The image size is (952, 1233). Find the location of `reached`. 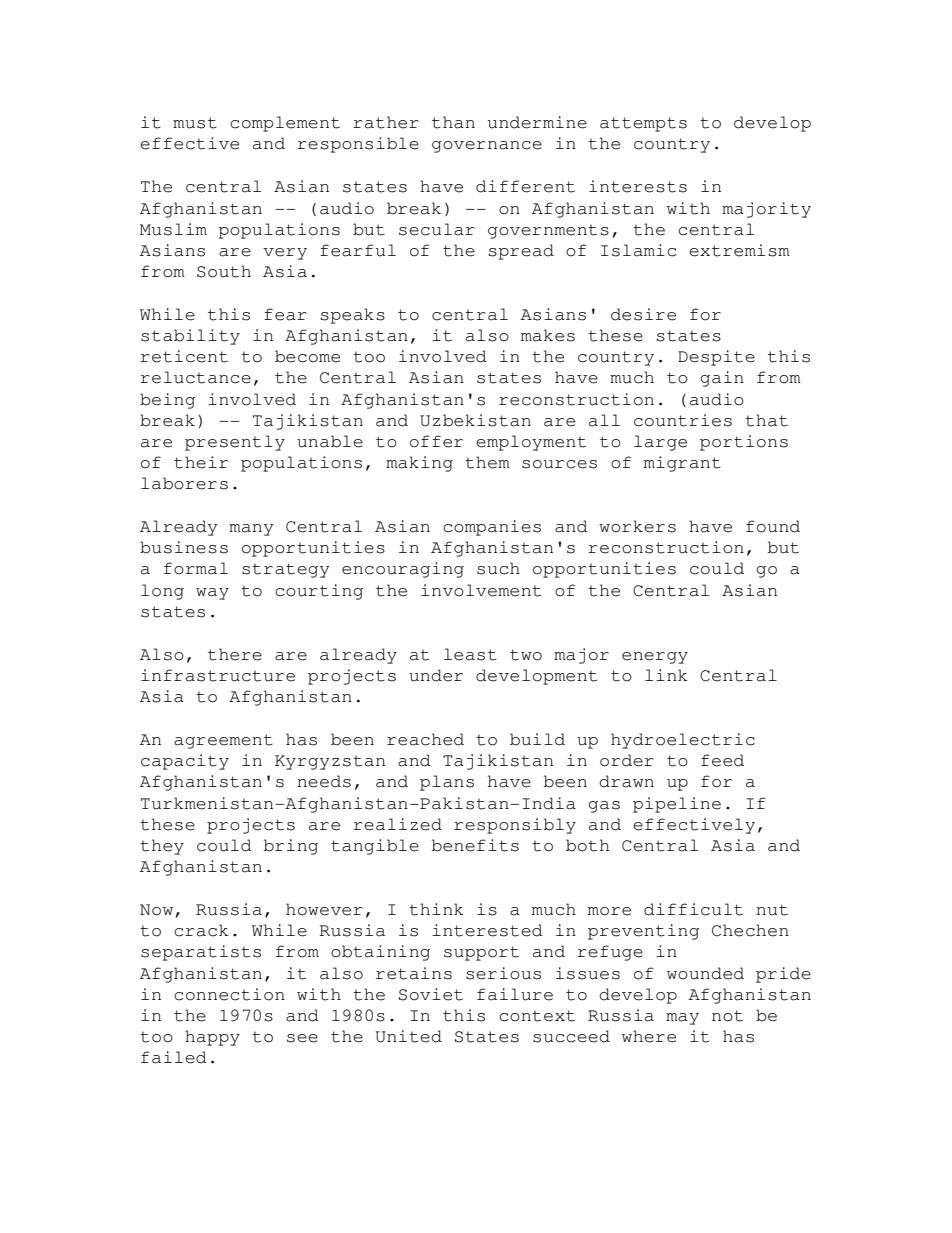

reached is located at coordinates (425, 739).
